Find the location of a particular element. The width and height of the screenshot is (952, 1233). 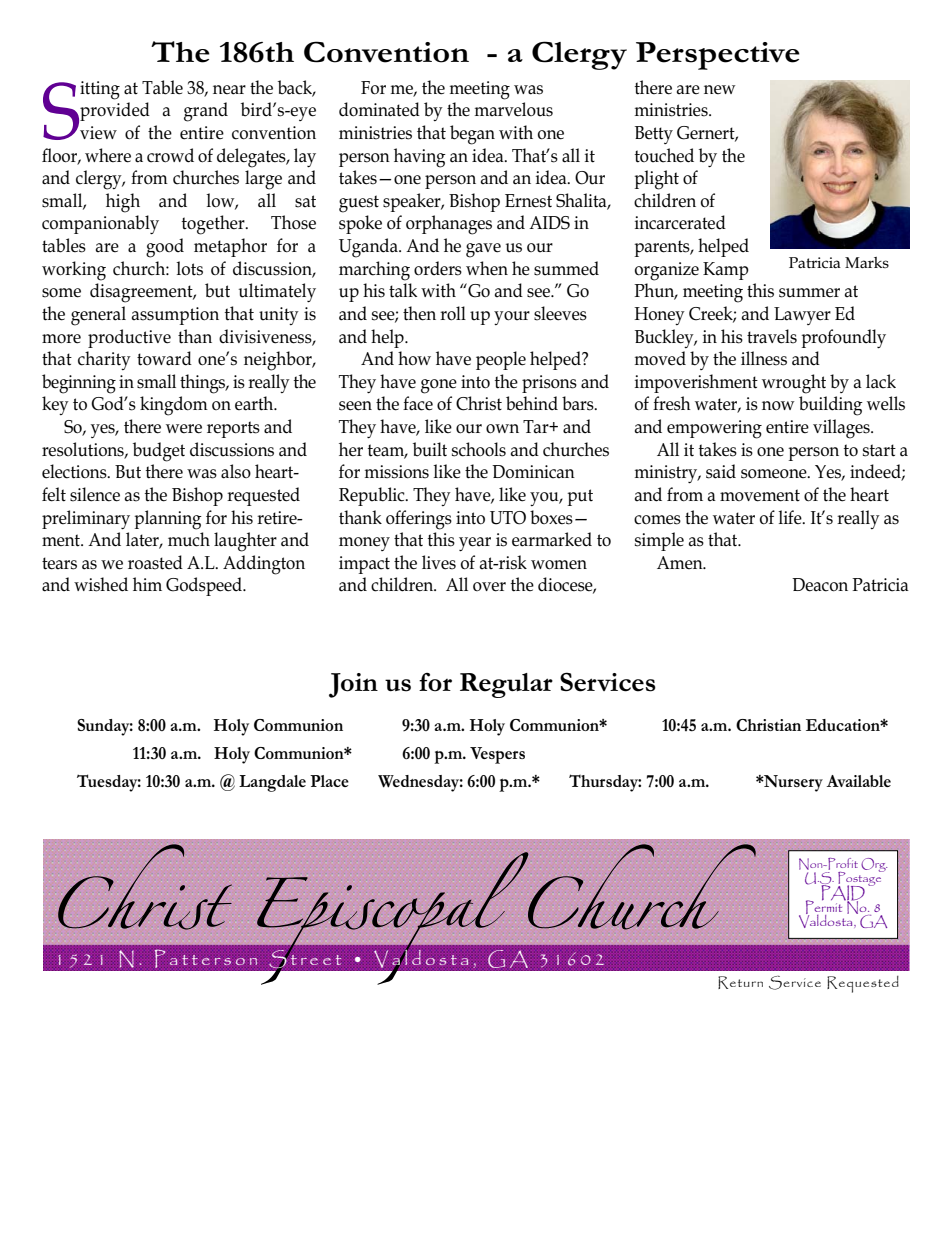

toward is located at coordinates (164, 358).
